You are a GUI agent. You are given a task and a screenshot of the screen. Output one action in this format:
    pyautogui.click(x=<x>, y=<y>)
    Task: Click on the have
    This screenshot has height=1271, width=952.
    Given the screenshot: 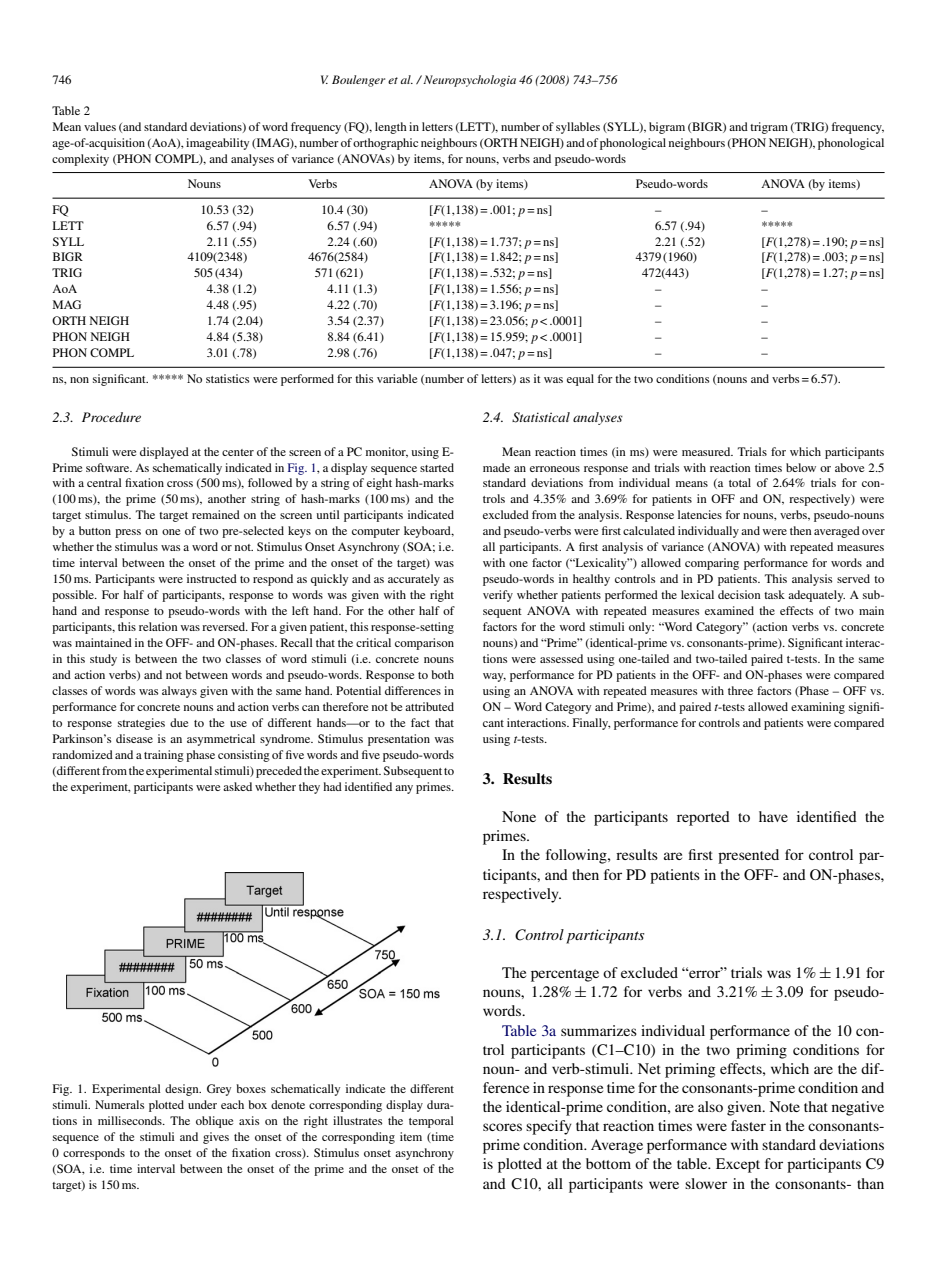 What is the action you would take?
    pyautogui.click(x=773, y=816)
